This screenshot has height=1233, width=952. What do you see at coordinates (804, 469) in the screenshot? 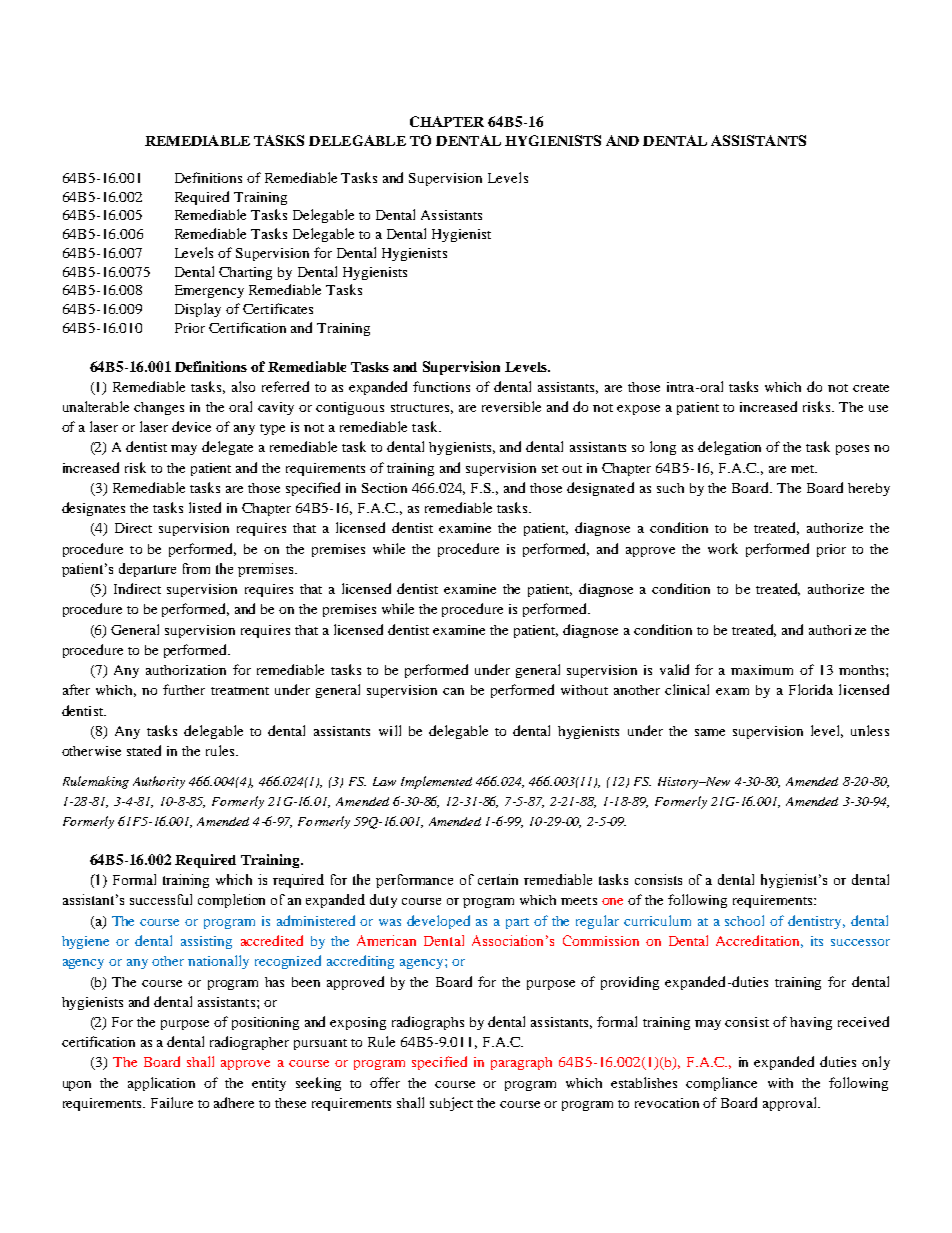
I see `met` at bounding box center [804, 469].
